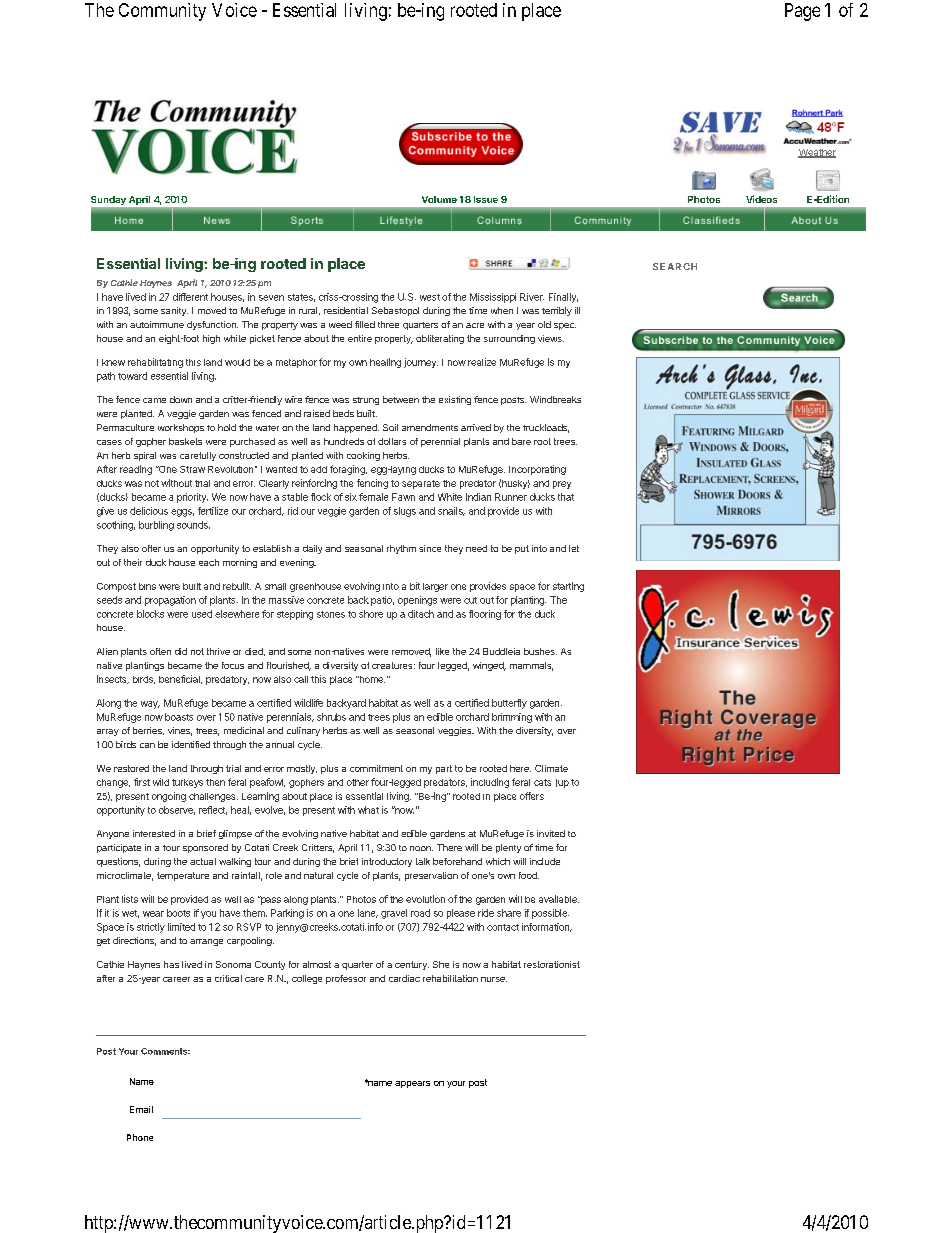 This page has height=1233, width=952. I want to click on each, so click(209, 562).
